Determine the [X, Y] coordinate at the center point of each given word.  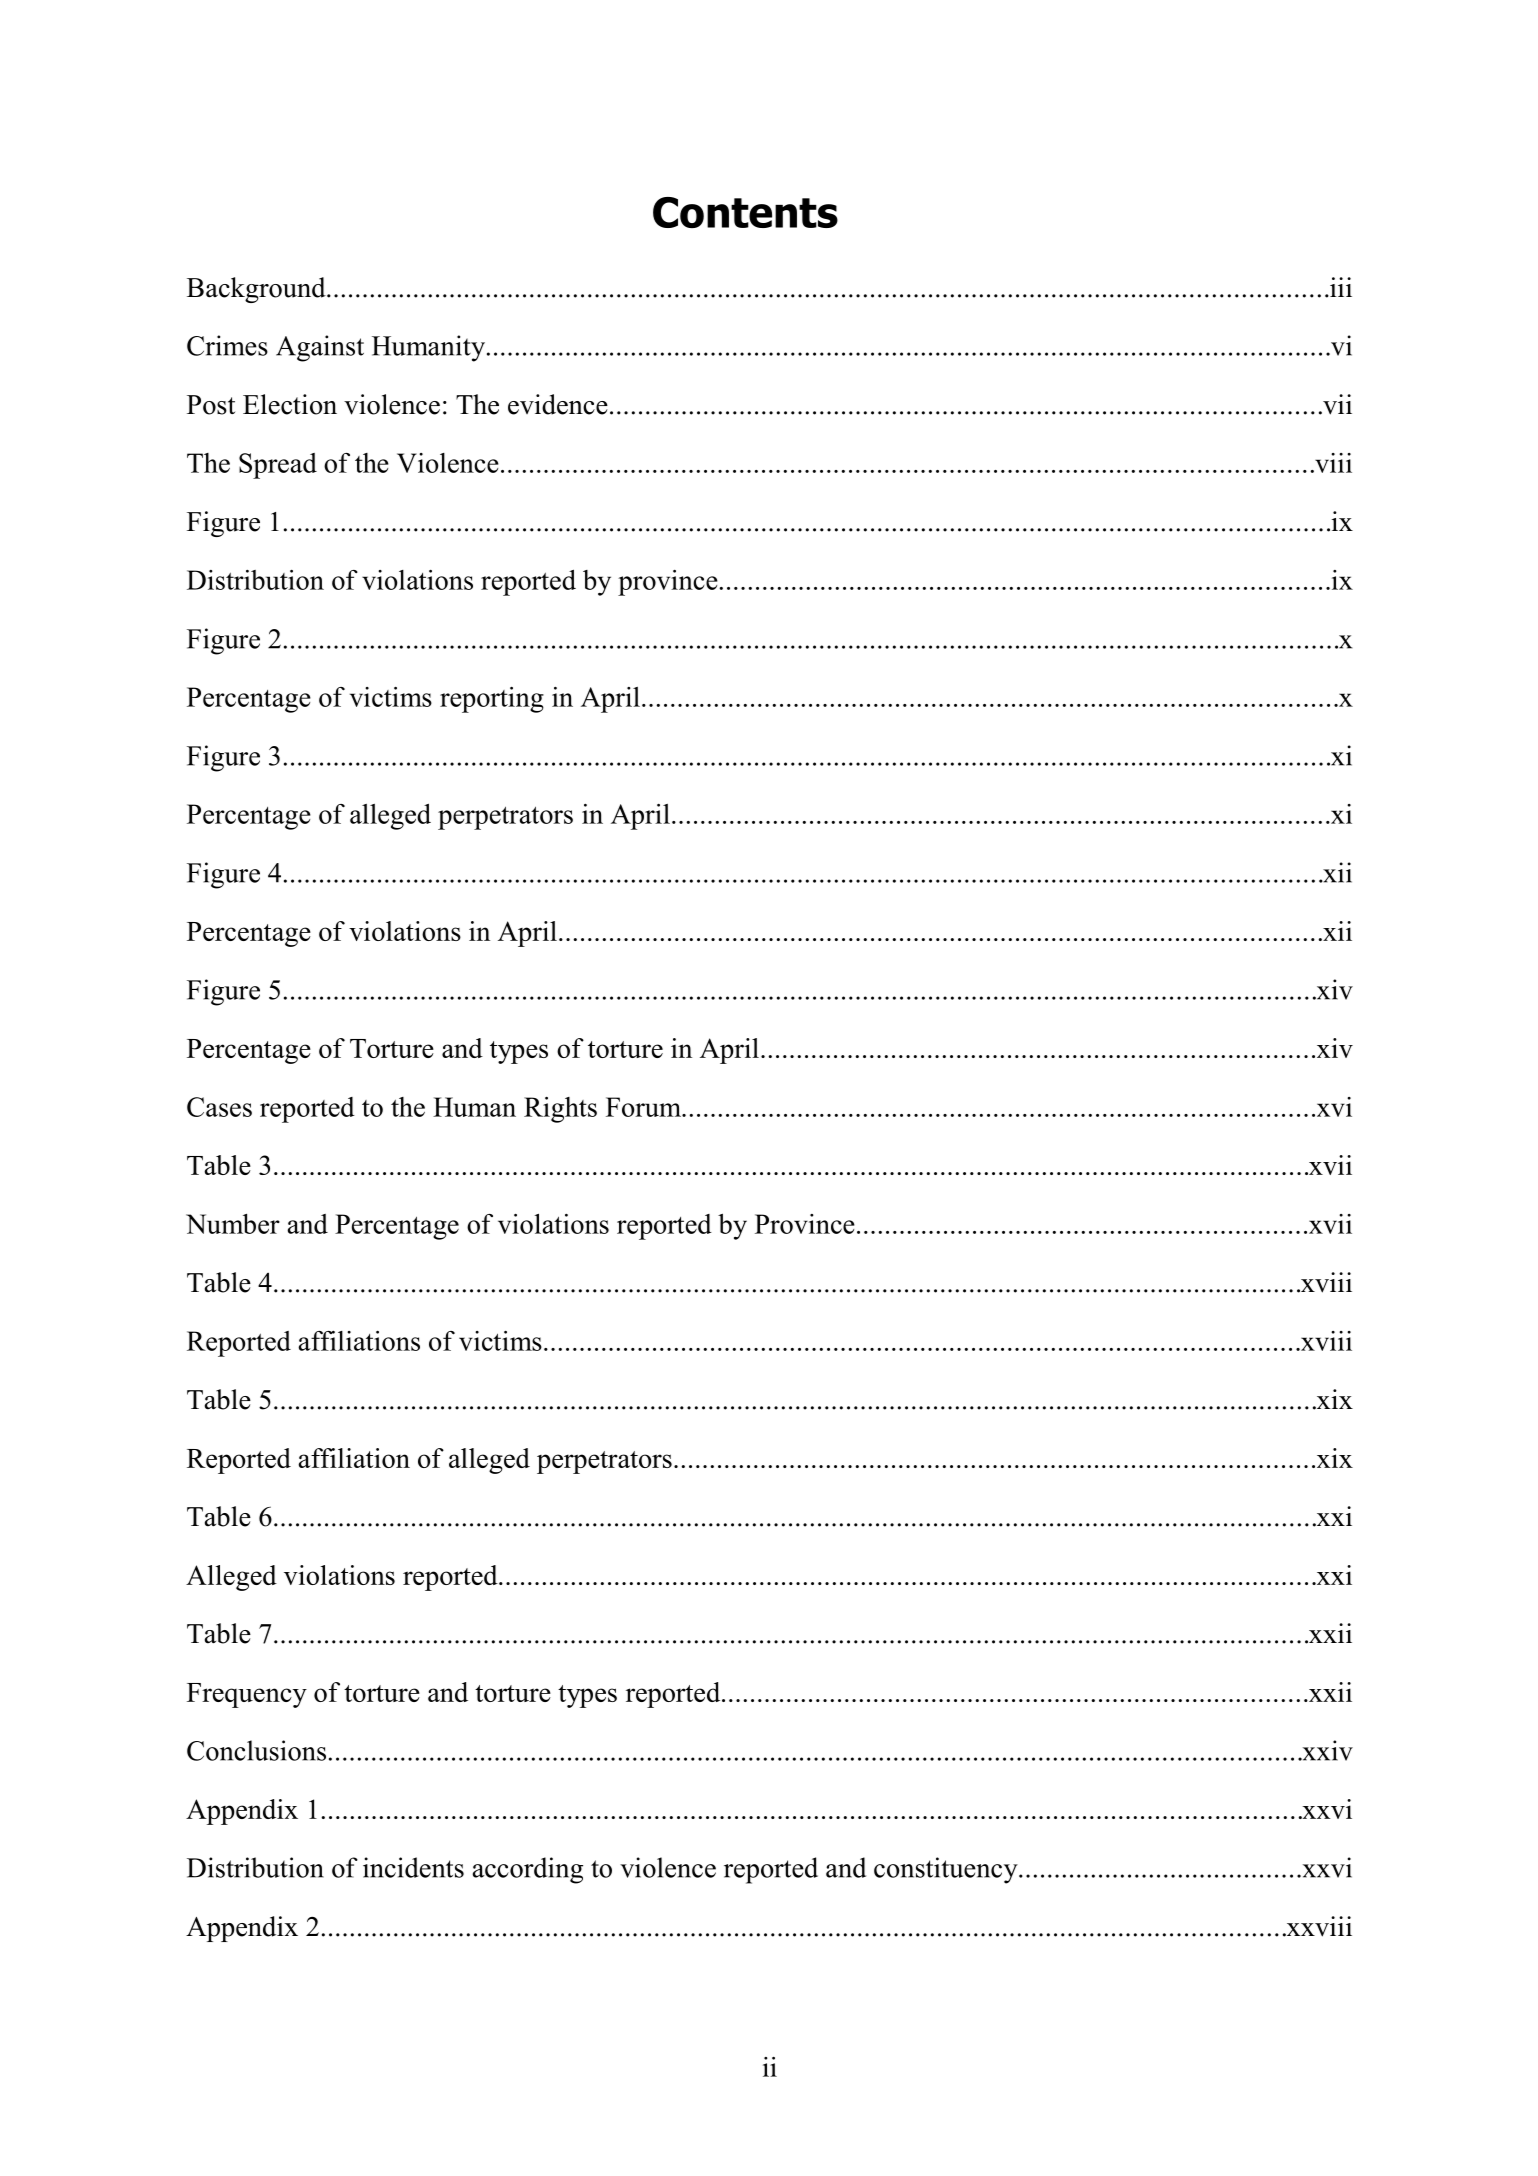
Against [320, 348]
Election [290, 404]
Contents [745, 212]
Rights [560, 1110]
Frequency [247, 1695]
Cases [219, 1107]
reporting [492, 700]
